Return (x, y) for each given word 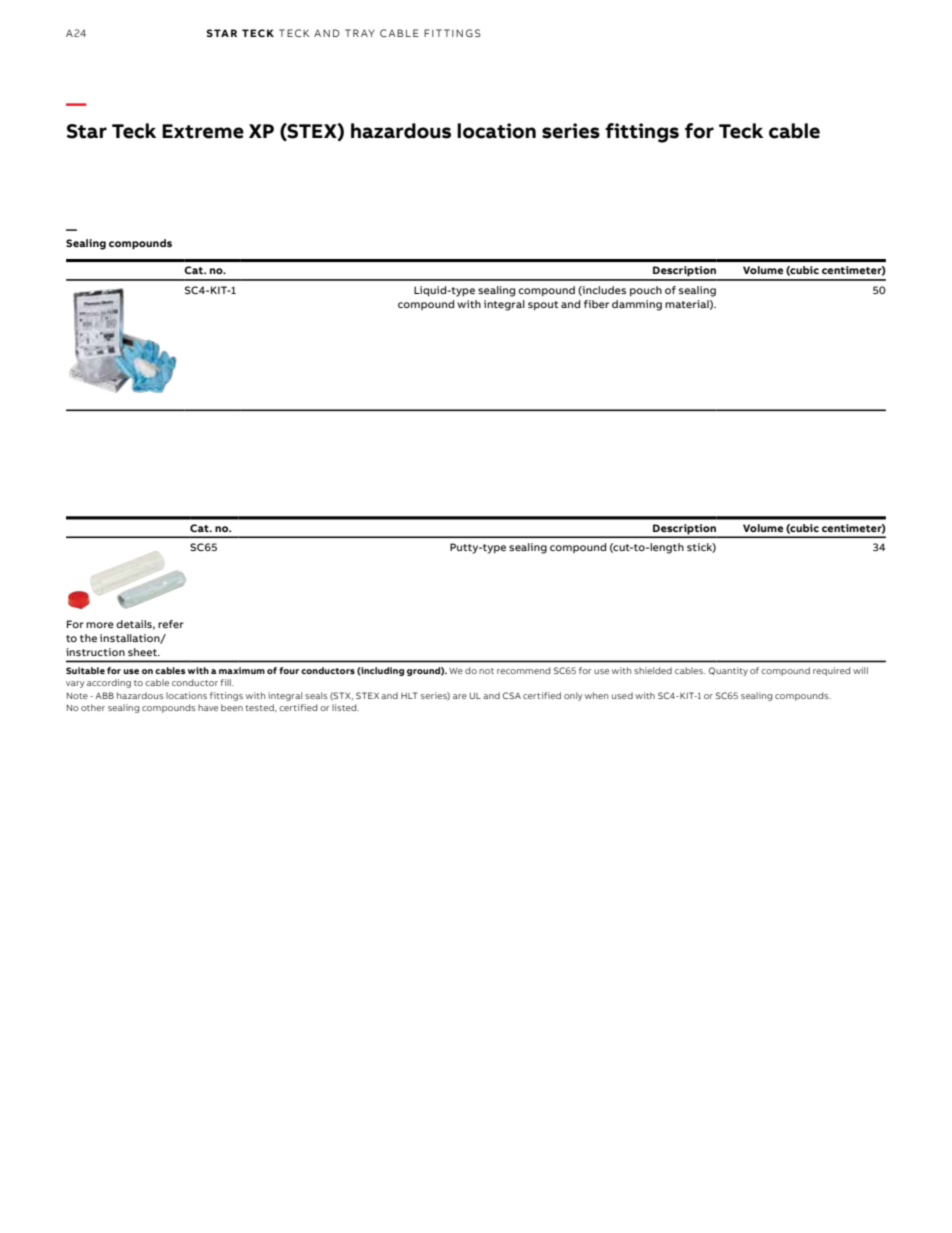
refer (171, 624)
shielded (653, 670)
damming (637, 305)
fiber (596, 304)
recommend (523, 670)
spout (543, 305)
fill (226, 682)
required (831, 671)
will (860, 670)
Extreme (203, 131)
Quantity (728, 671)
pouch (646, 291)
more (100, 625)
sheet (143, 652)
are (460, 696)
